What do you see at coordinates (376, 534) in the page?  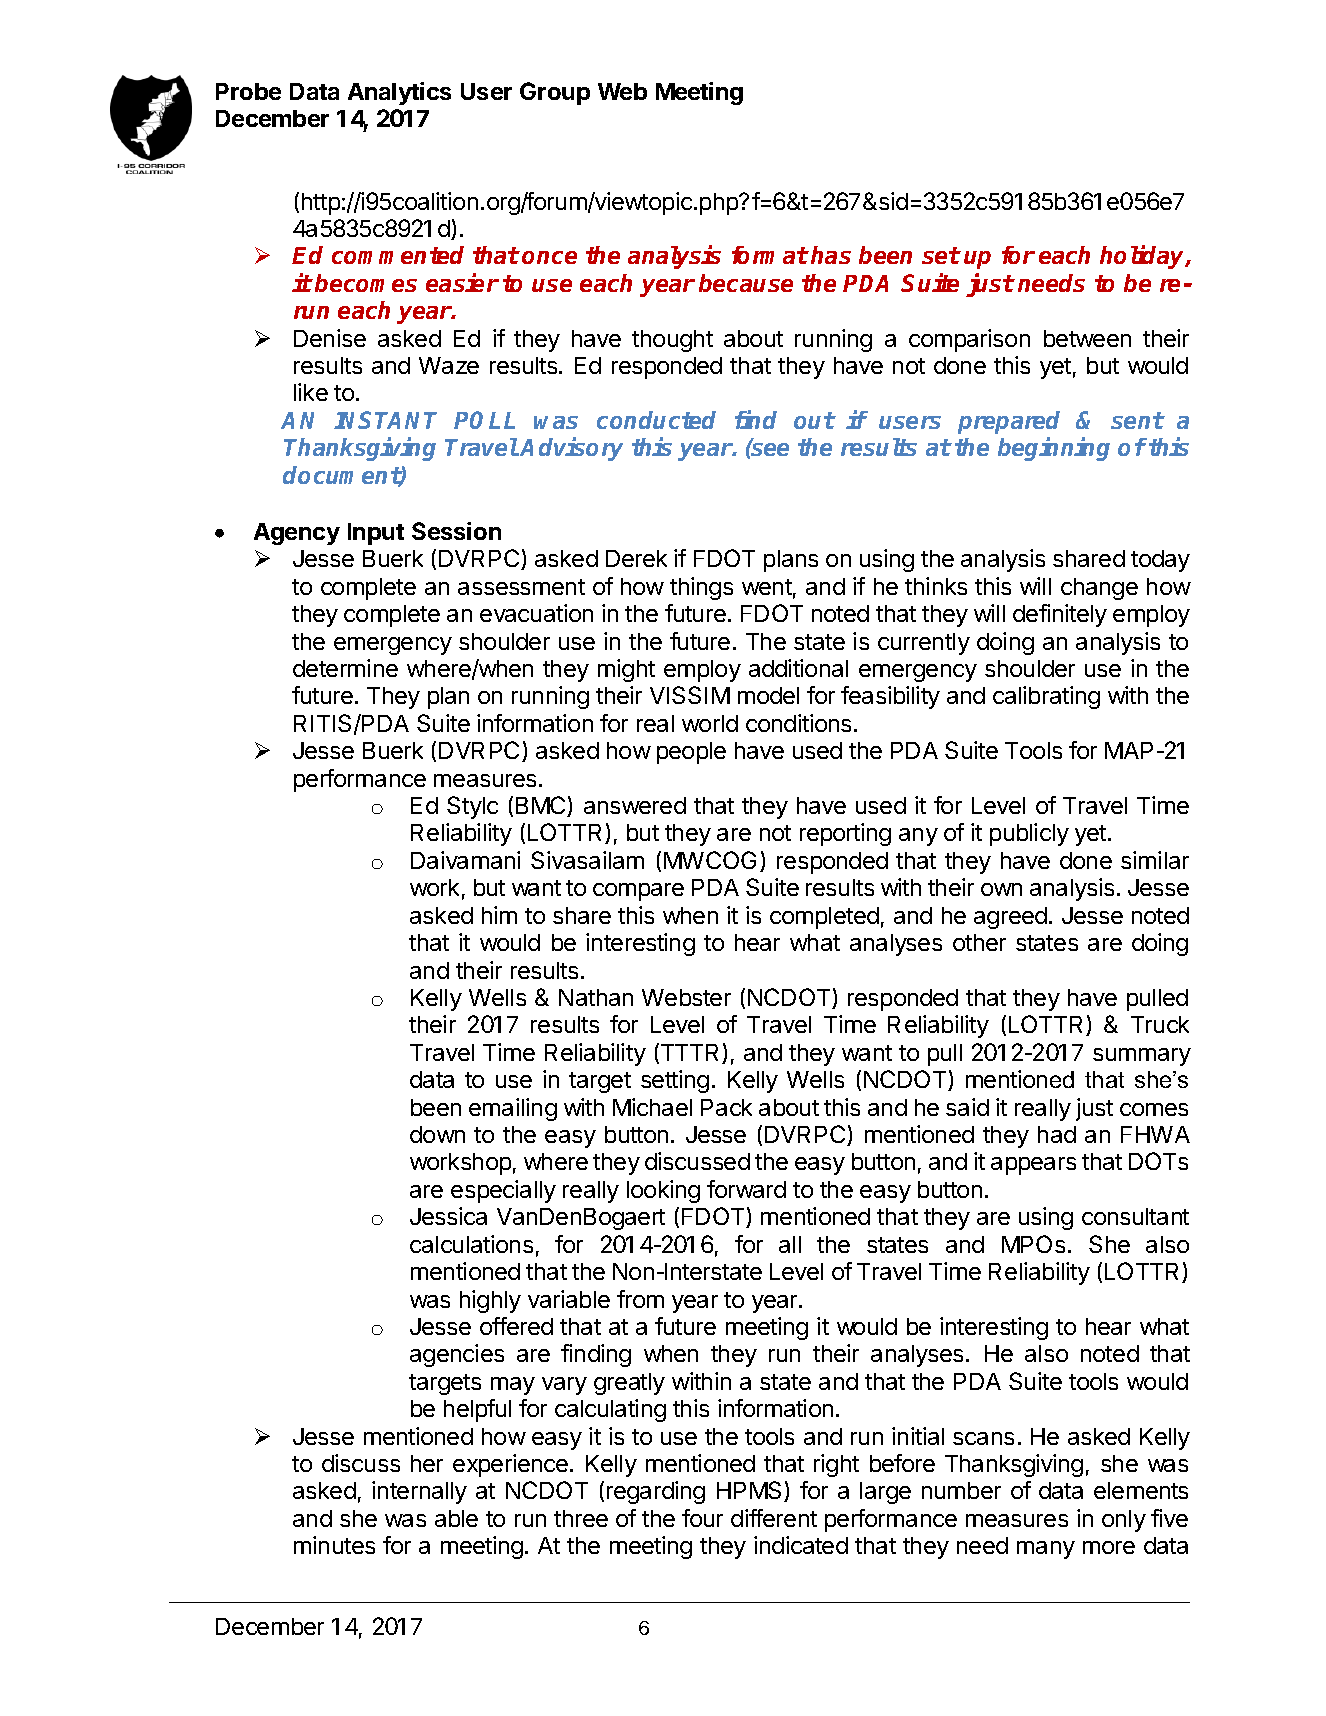 I see `Input` at bounding box center [376, 534].
